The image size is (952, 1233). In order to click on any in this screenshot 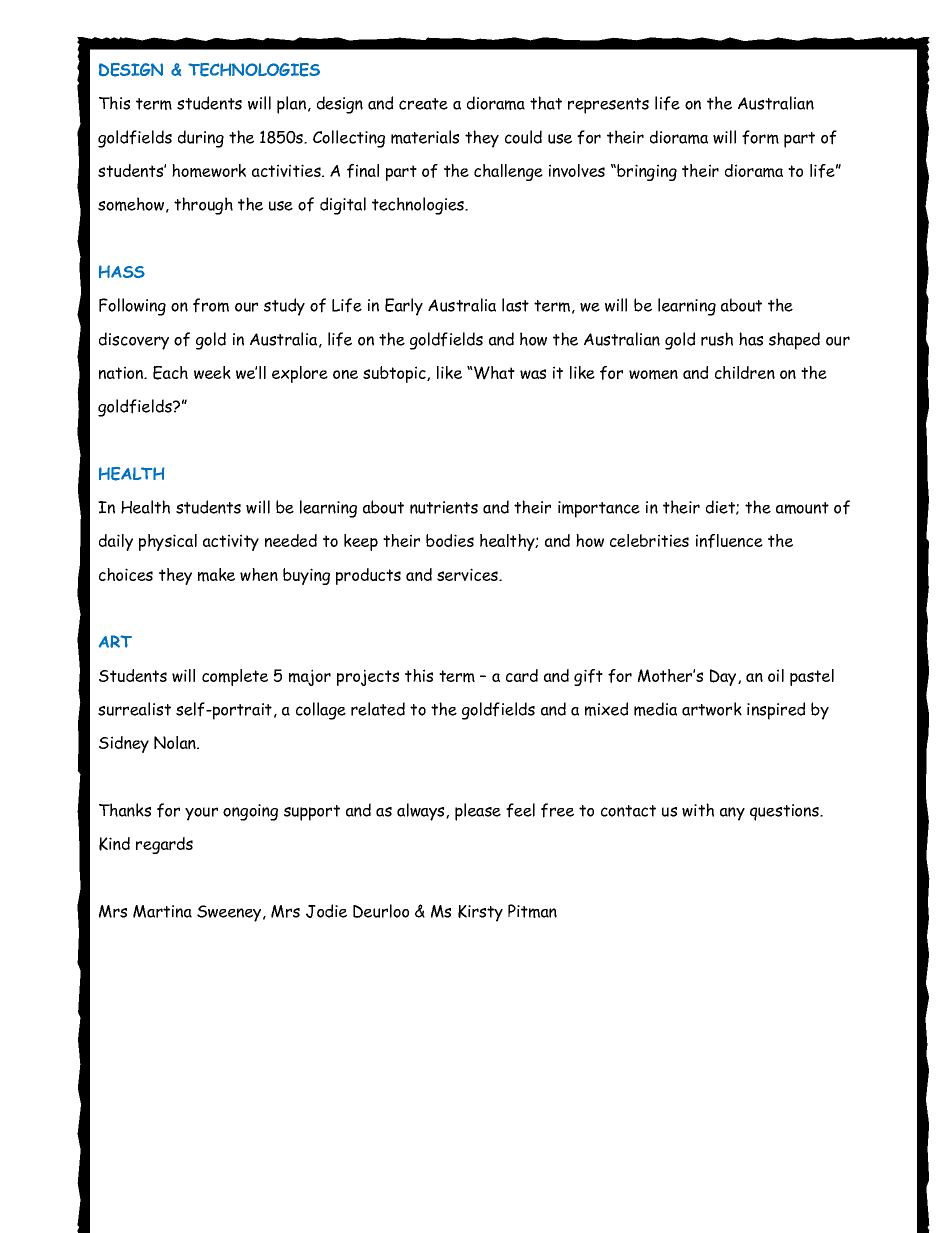, I will do `click(732, 814)`.
